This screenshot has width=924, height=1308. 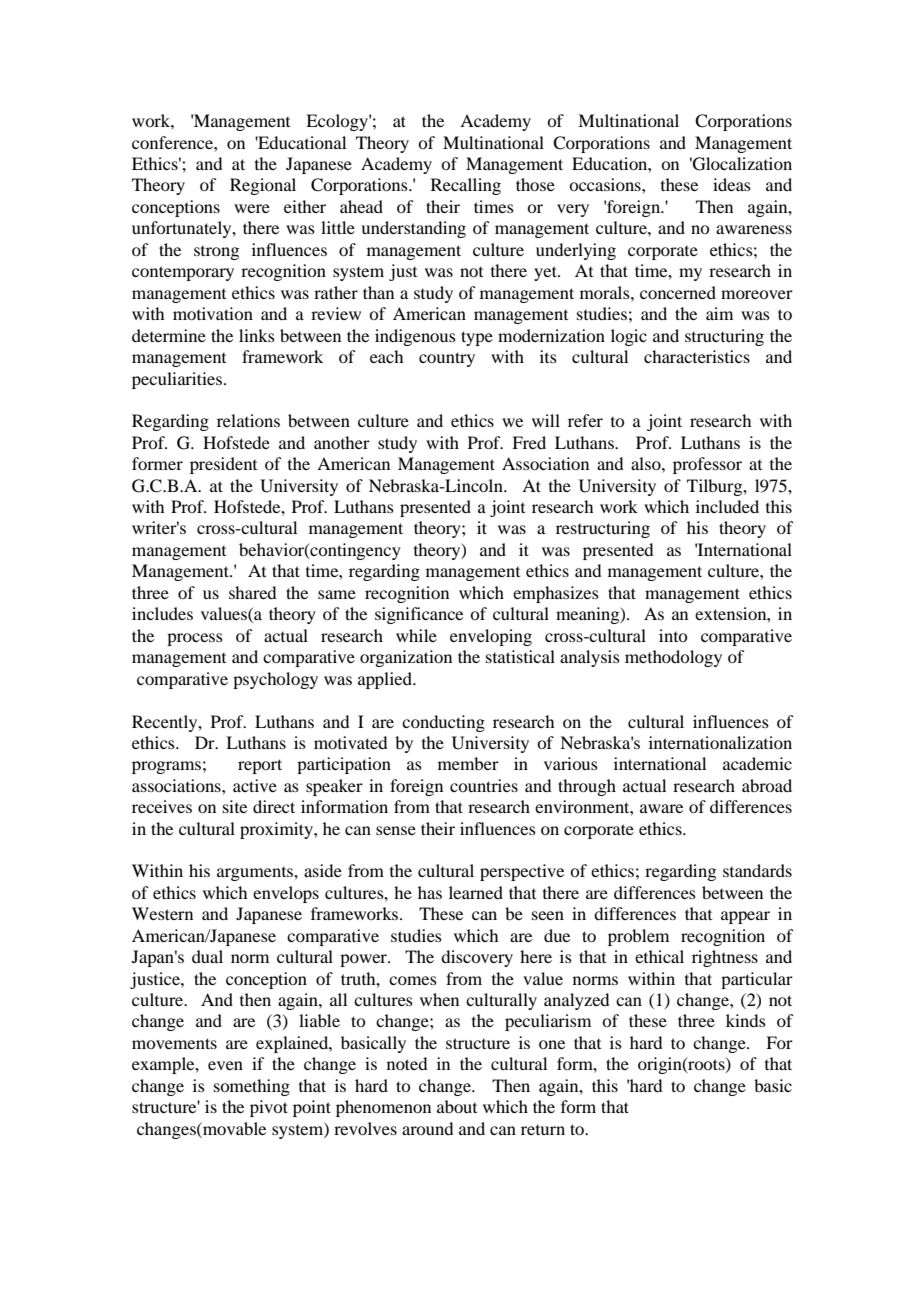 What do you see at coordinates (476, 892) in the screenshot?
I see `learned` at bounding box center [476, 892].
